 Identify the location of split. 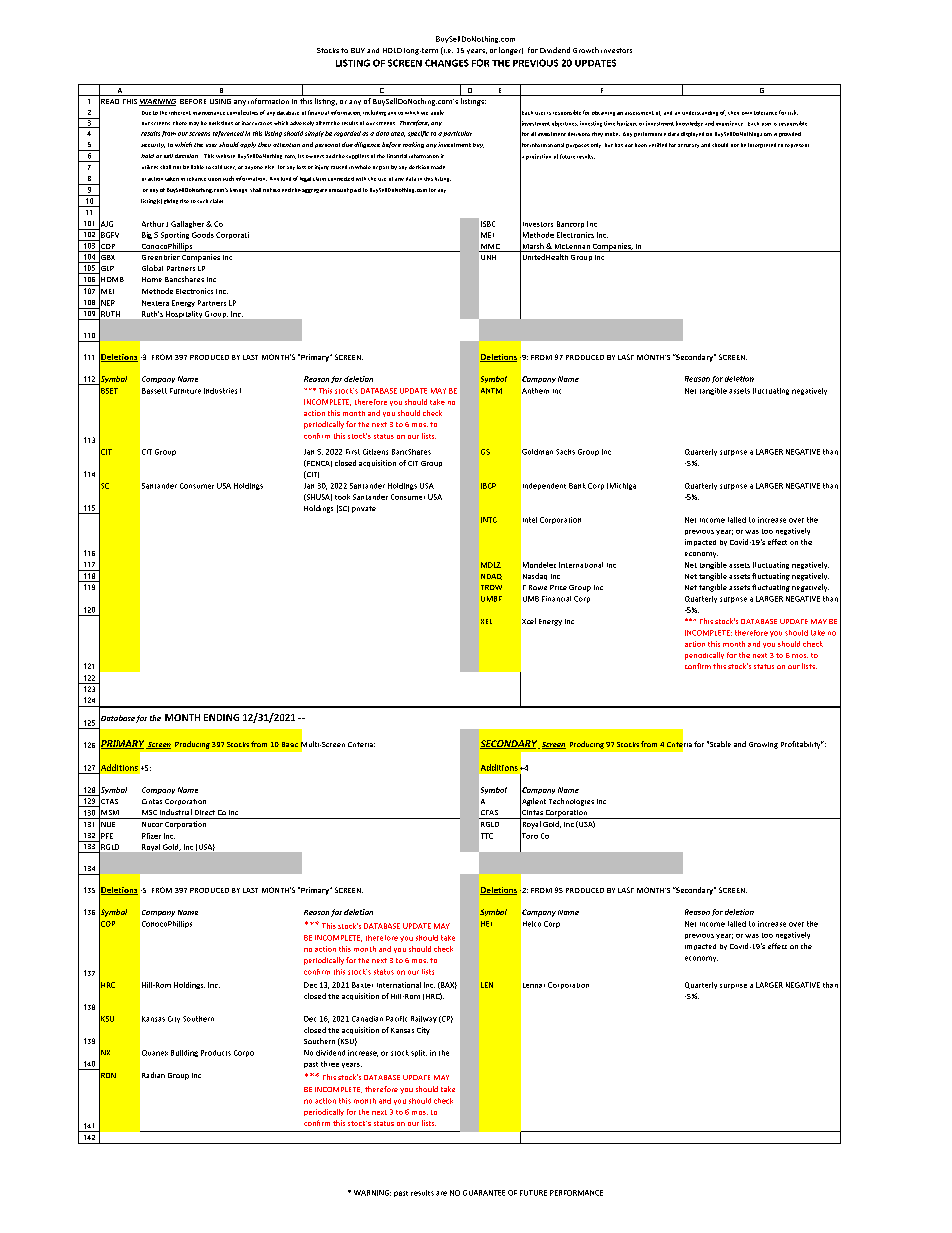
(419, 1053).
